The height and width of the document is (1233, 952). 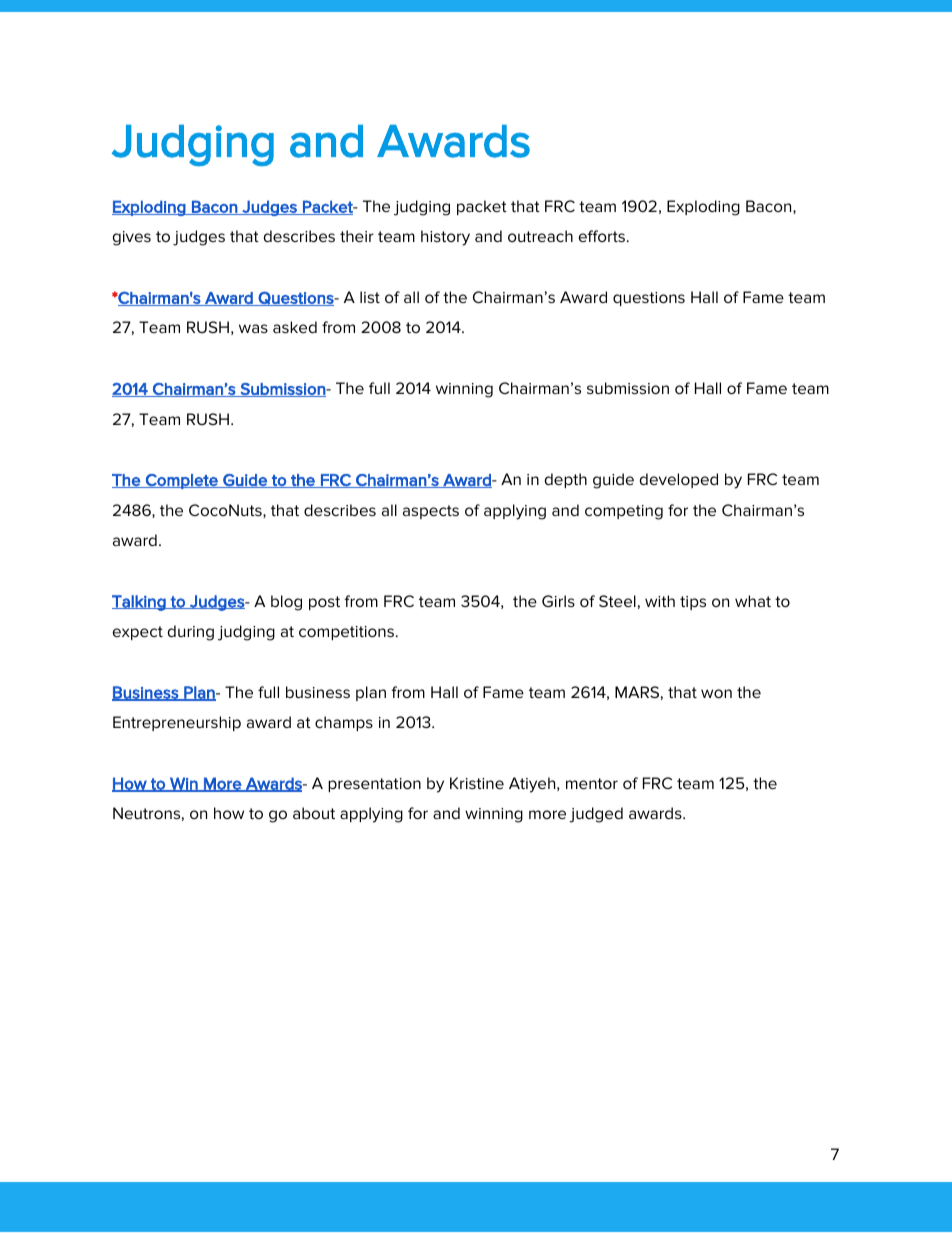 What do you see at coordinates (348, 633) in the document?
I see `competitions` at bounding box center [348, 633].
